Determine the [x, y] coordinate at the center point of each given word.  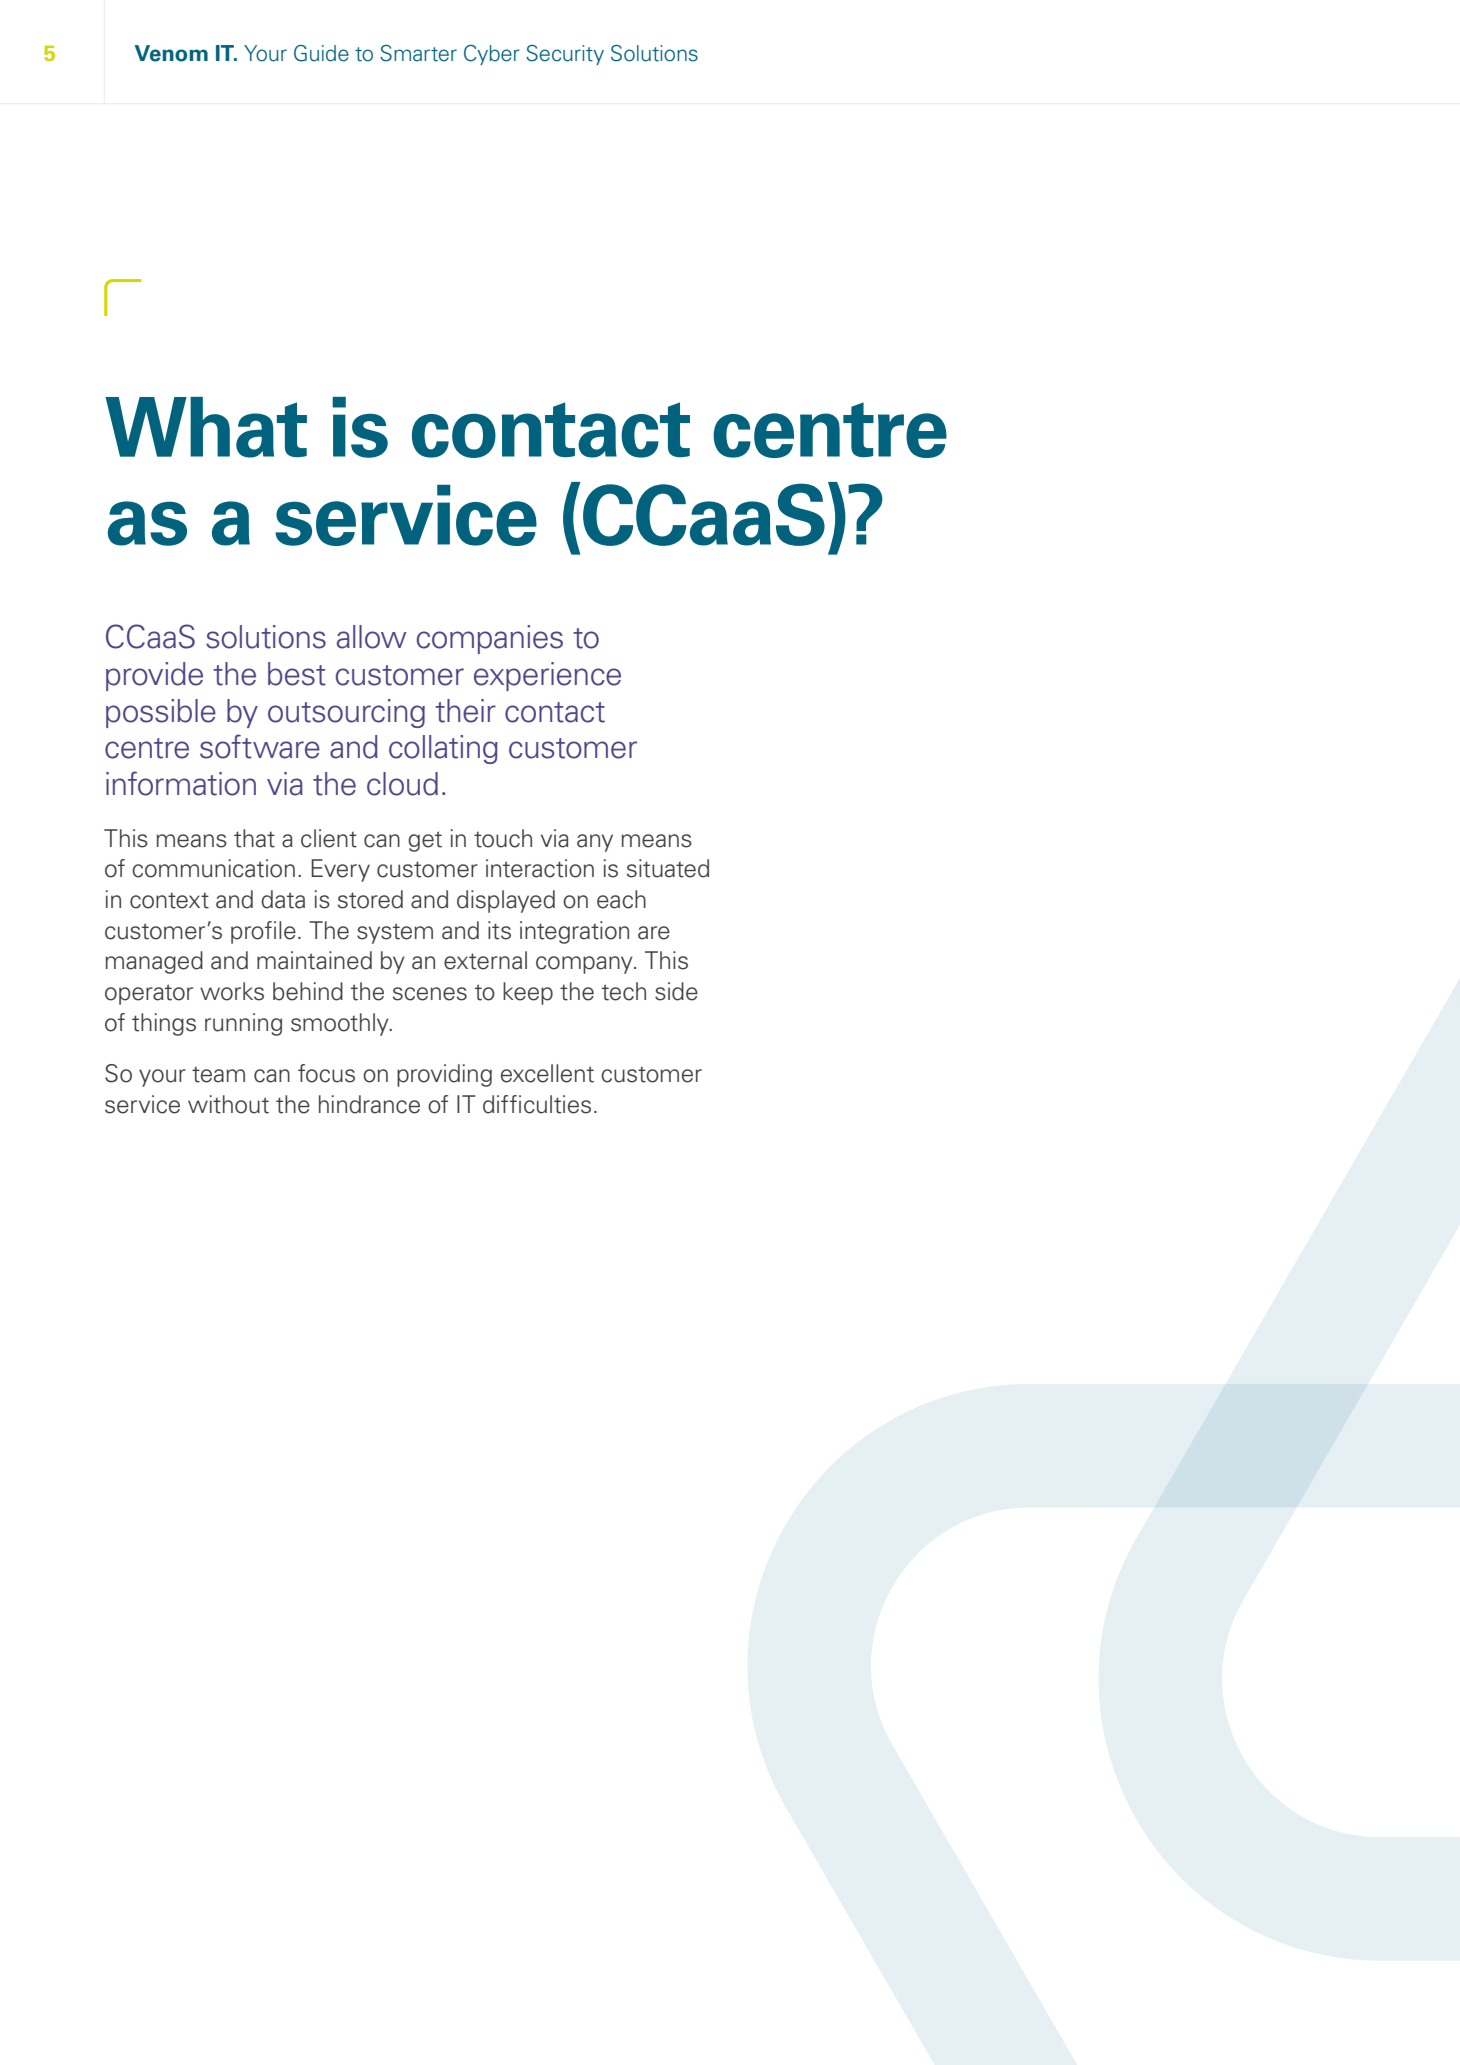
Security [565, 55]
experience [547, 676]
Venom [171, 53]
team [218, 1075]
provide [154, 676]
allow [372, 637]
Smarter [418, 53]
